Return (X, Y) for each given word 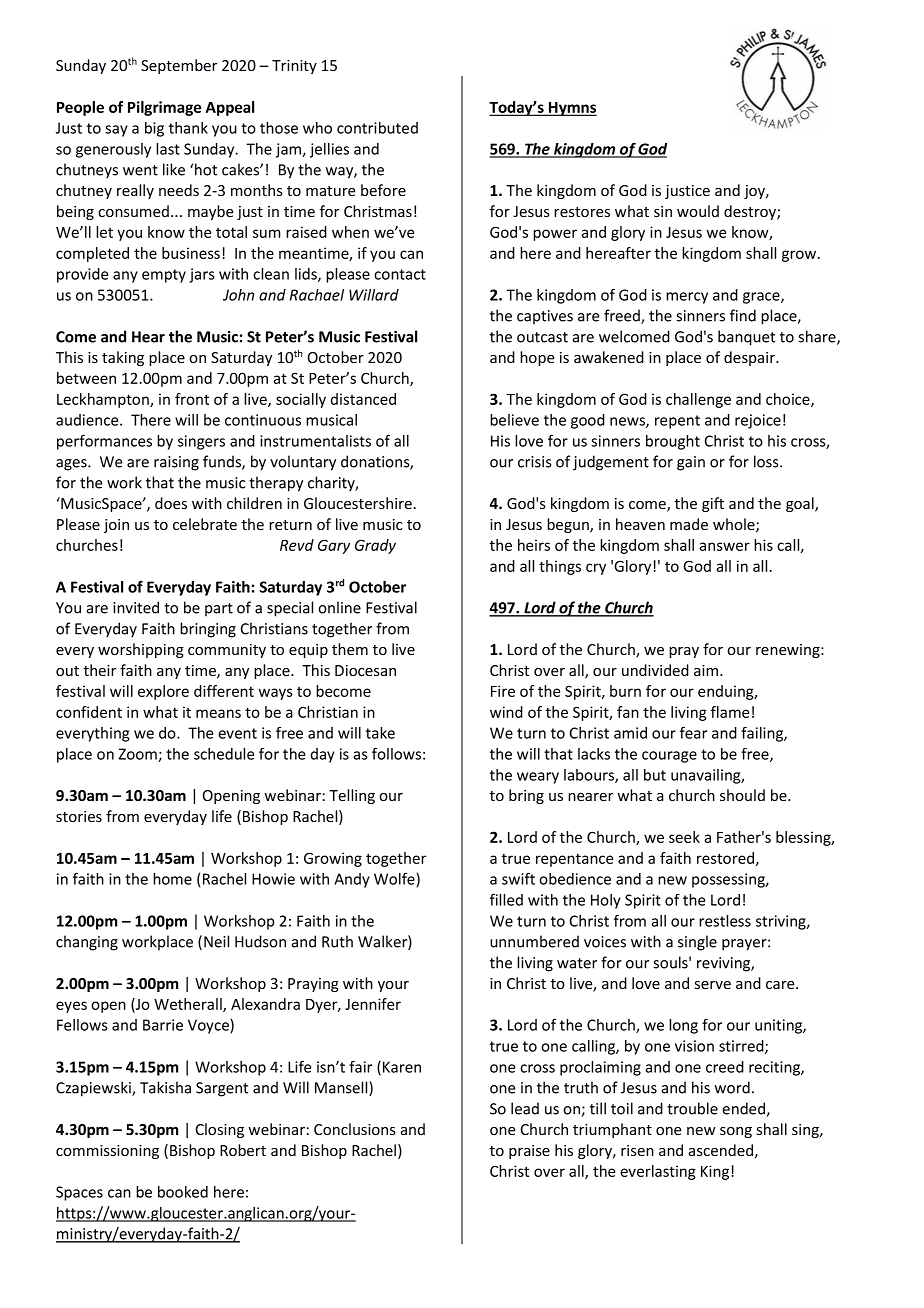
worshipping (141, 650)
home (172, 879)
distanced (363, 399)
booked (183, 1192)
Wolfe (395, 879)
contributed (377, 128)
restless (725, 921)
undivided (655, 670)
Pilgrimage (164, 108)
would (698, 211)
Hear (148, 337)
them (350, 649)
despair (750, 358)
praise (529, 1152)
